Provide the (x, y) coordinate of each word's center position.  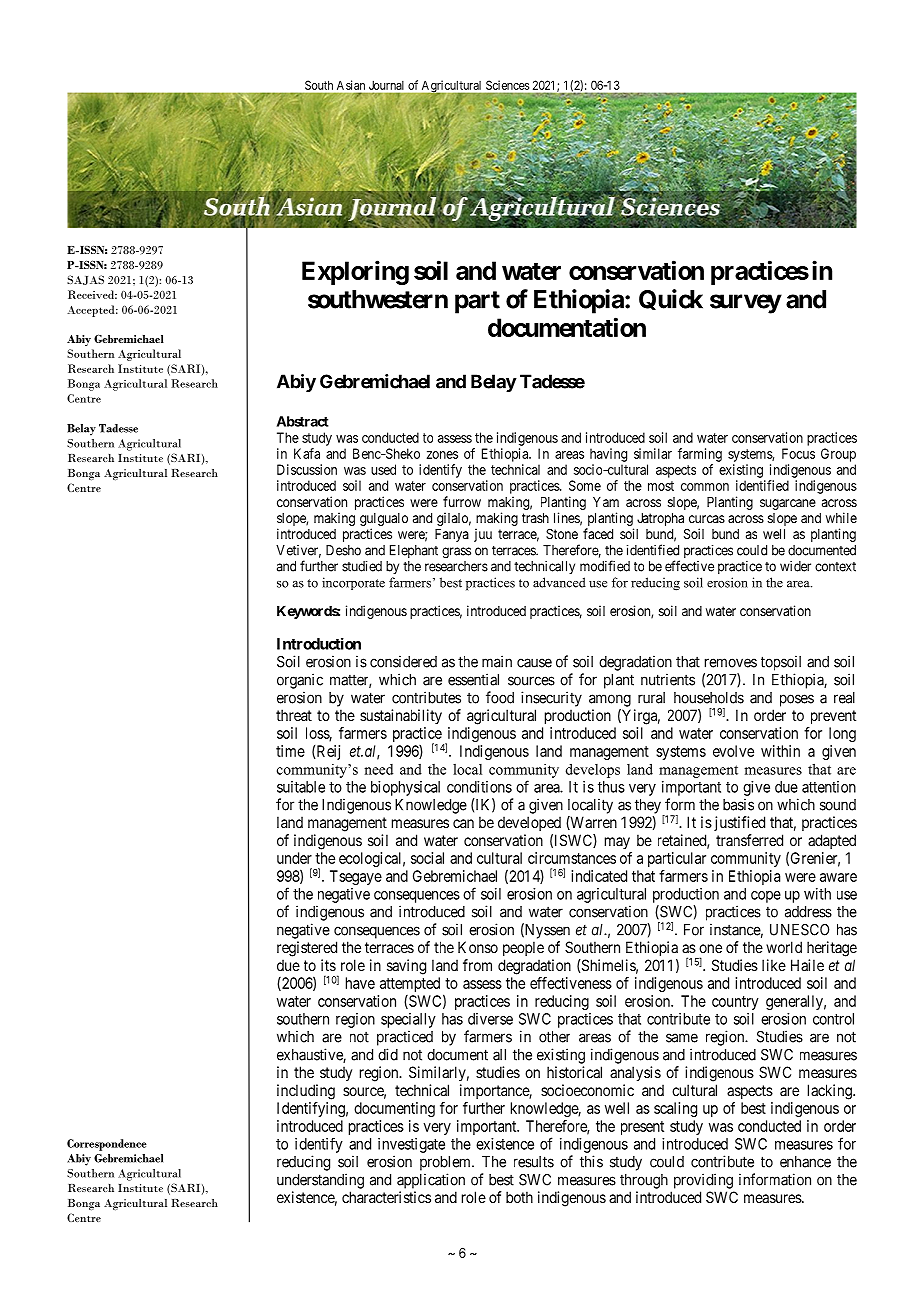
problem (446, 1163)
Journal (386, 85)
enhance (805, 1162)
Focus (798, 453)
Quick (671, 299)
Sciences (507, 85)
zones (442, 455)
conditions (479, 787)
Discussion (307, 469)
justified (738, 823)
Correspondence (107, 1145)
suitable (301, 787)
